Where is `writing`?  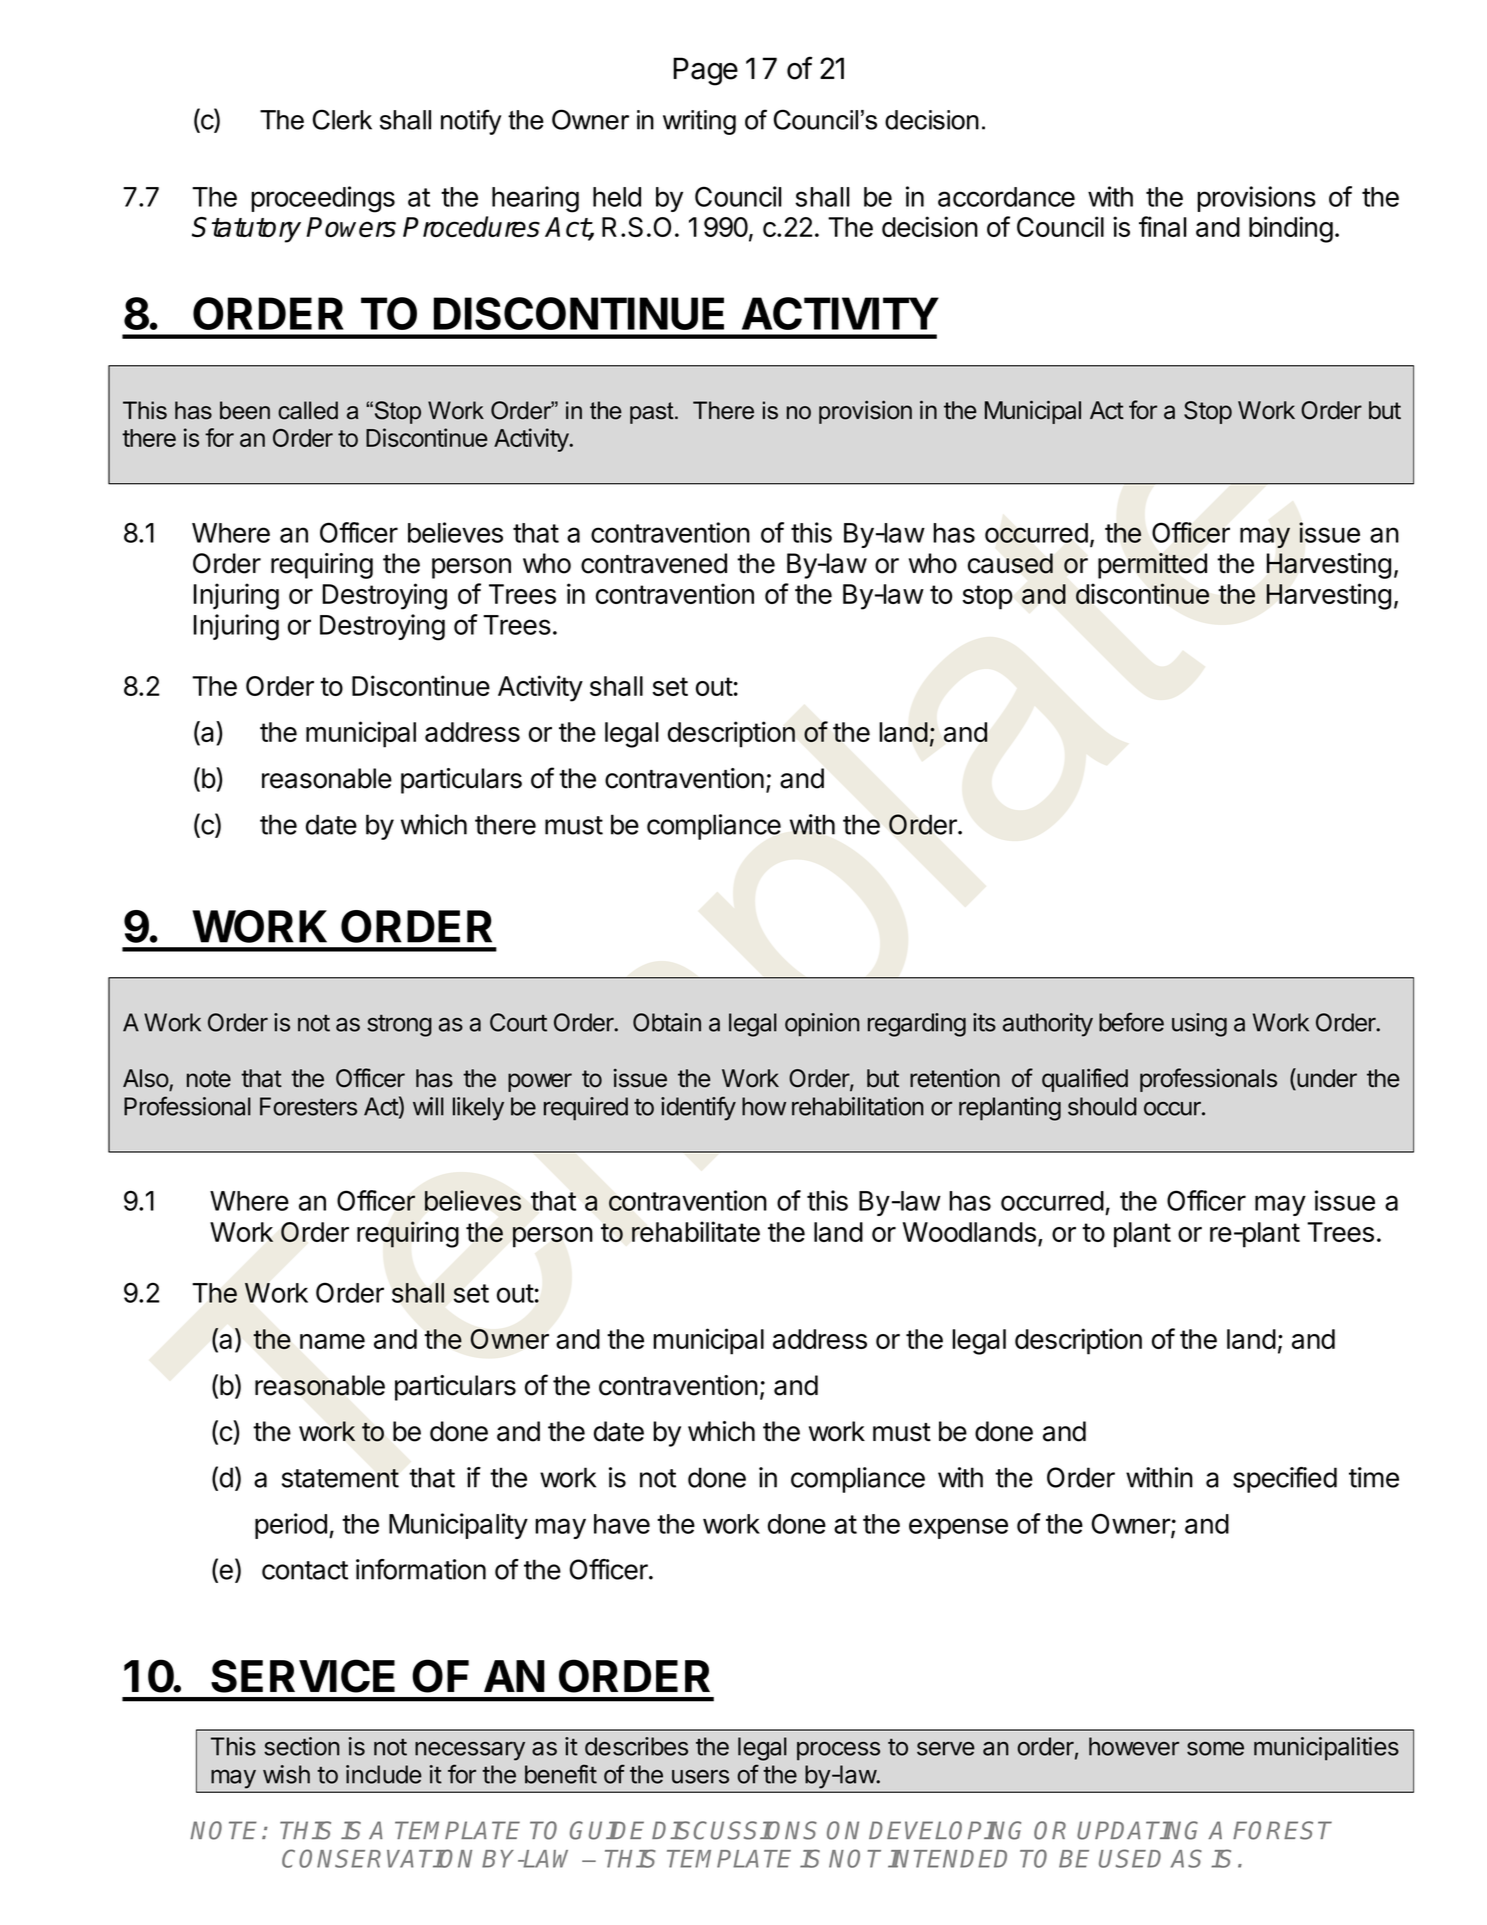 writing is located at coordinates (699, 122).
